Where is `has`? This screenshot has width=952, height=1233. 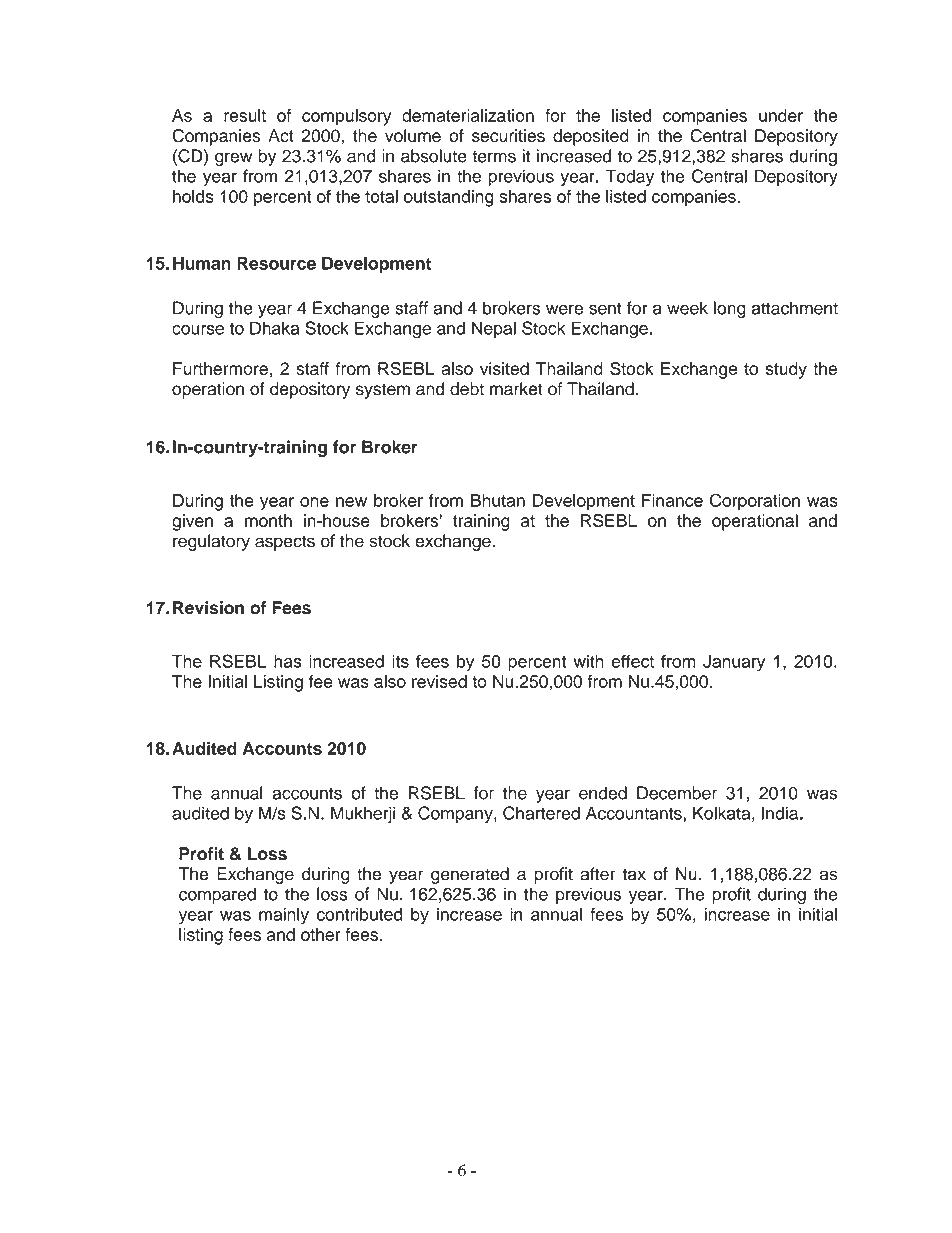 has is located at coordinates (288, 661).
